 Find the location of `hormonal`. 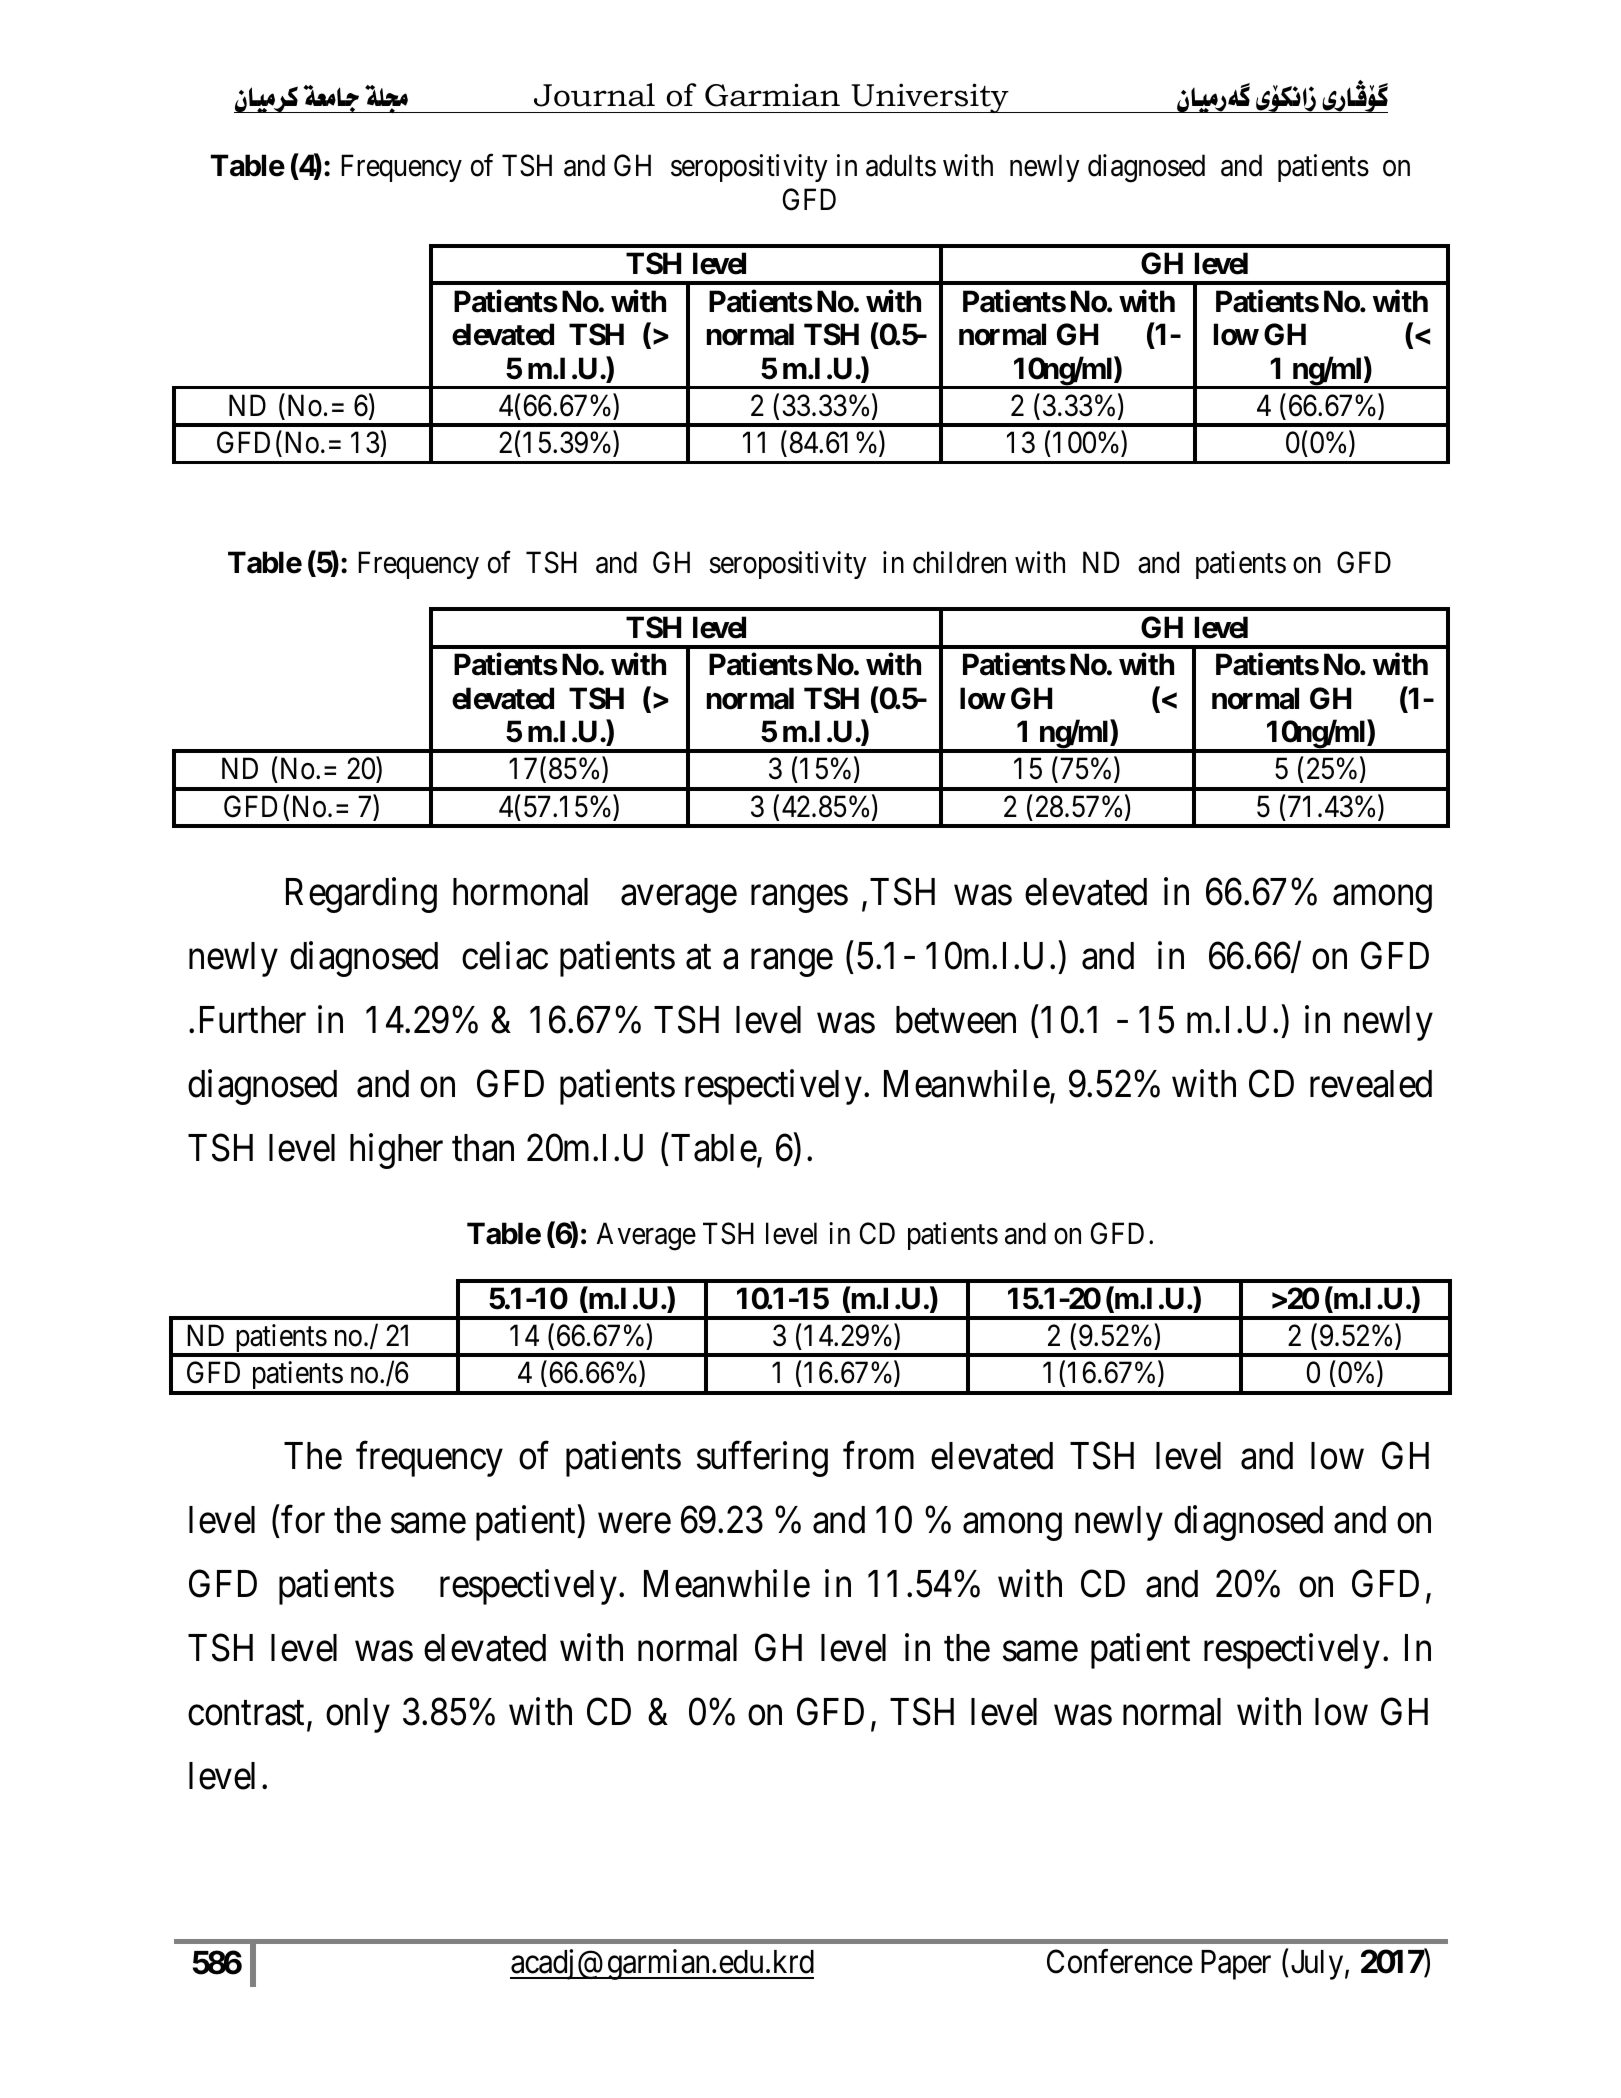

hormonal is located at coordinates (520, 892).
